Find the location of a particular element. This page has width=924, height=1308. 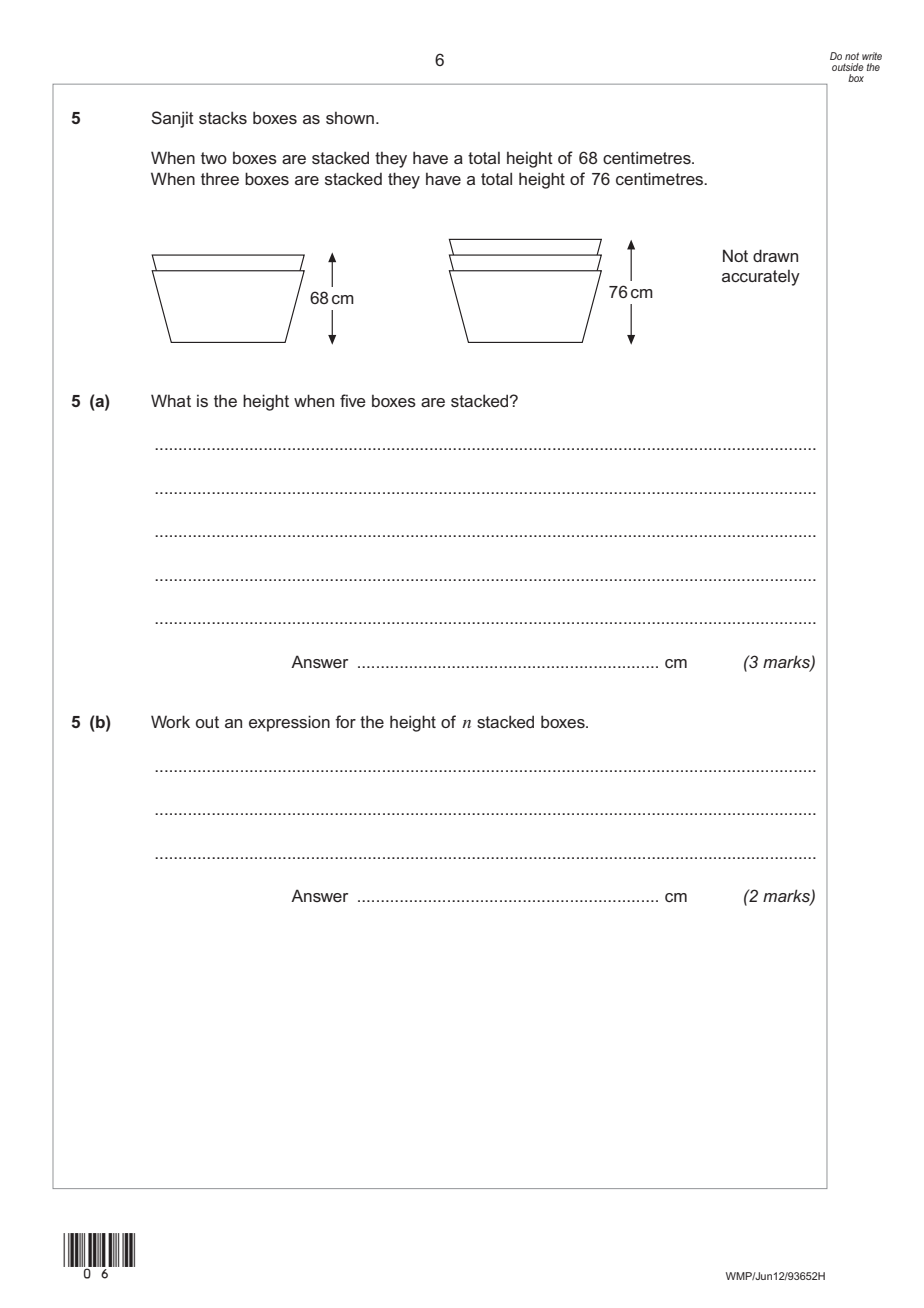

shown is located at coordinates (350, 118).
